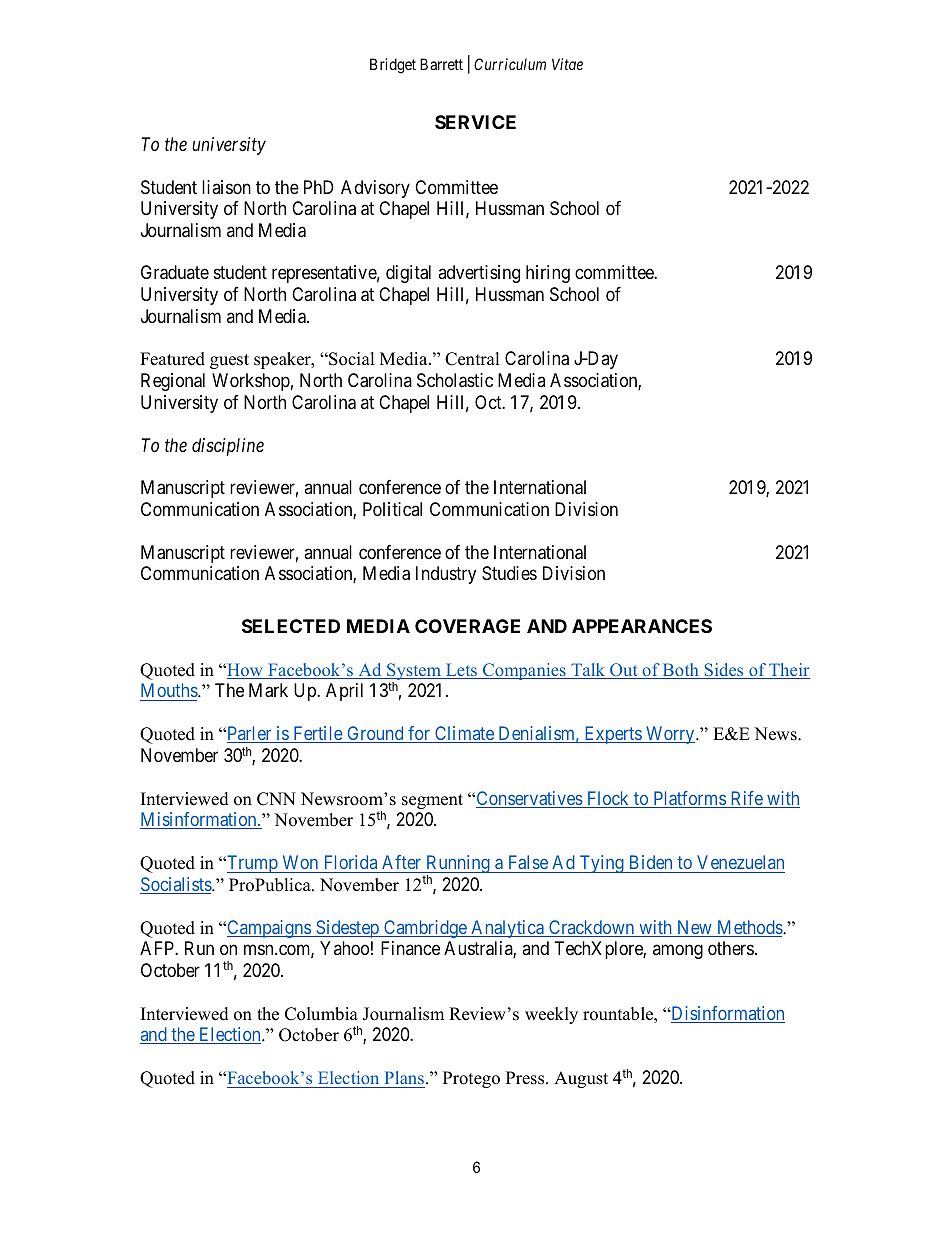 Image resolution: width=952 pixels, height=1233 pixels. Describe the element at coordinates (475, 122) in the screenshot. I see `SERVICE` at that location.
